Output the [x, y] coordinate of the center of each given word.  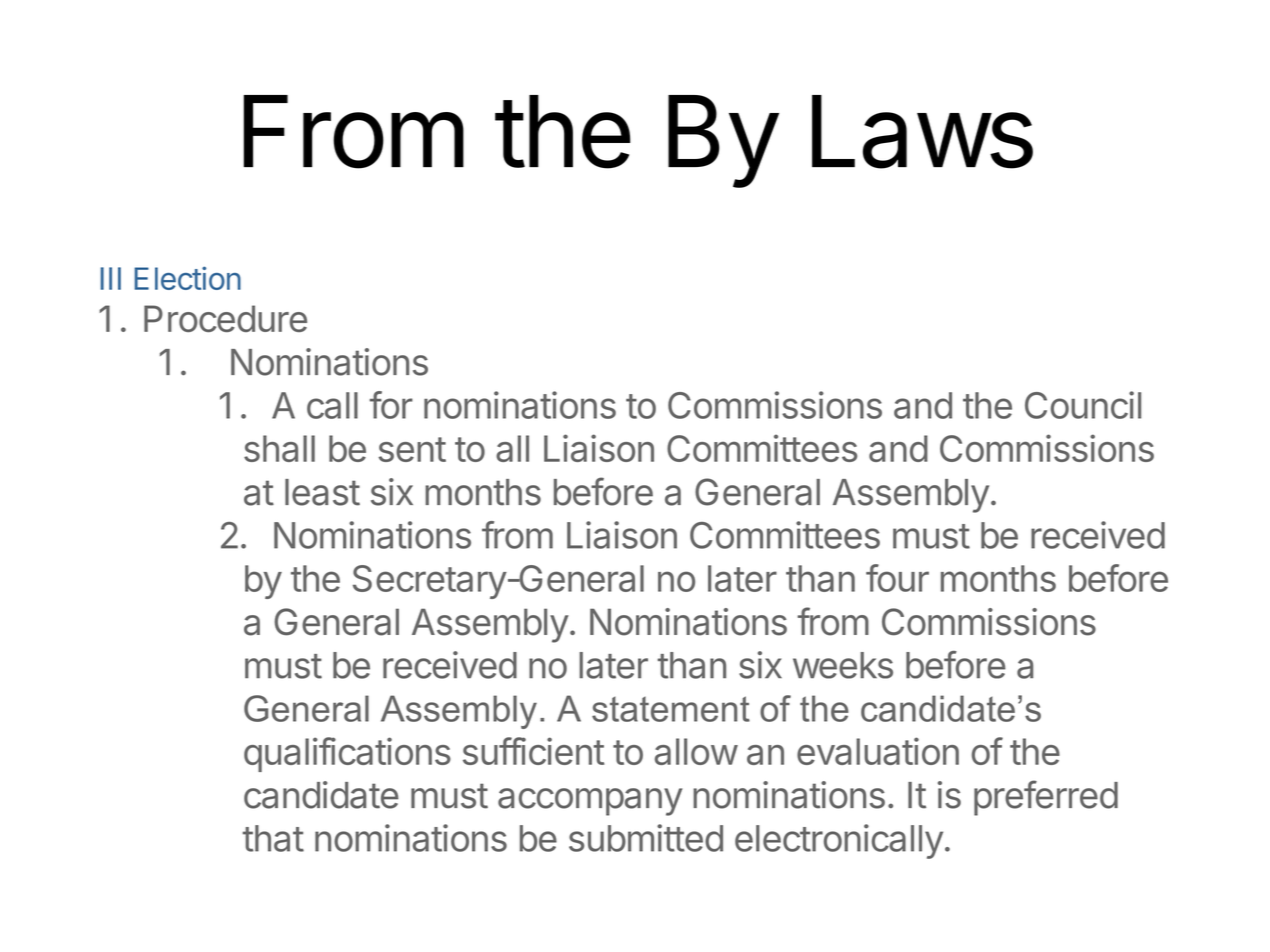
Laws [922, 132]
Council [1083, 405]
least [322, 492]
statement [671, 709]
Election [187, 278]
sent [412, 449]
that [273, 838]
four [897, 578]
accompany [590, 802]
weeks [843, 665]
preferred [1046, 798]
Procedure [225, 318]
